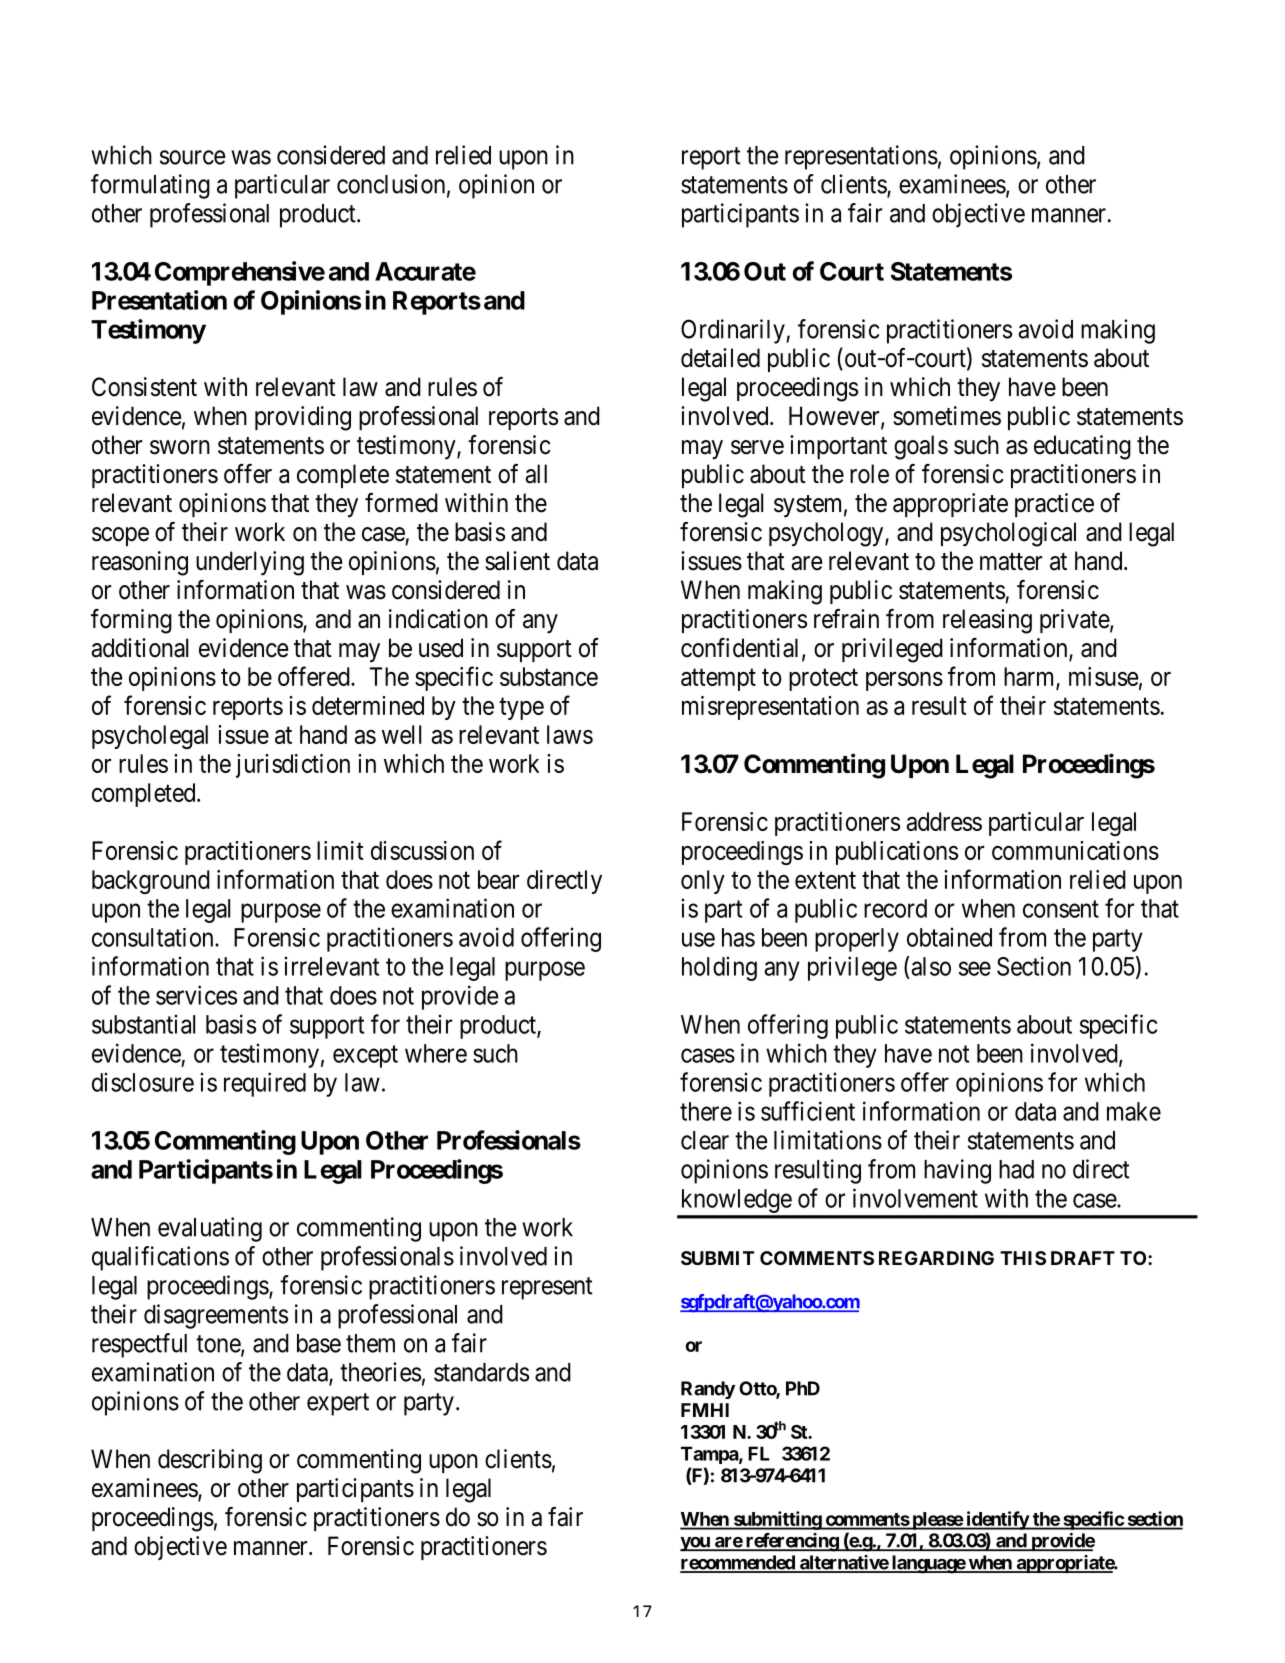  What do you see at coordinates (193, 157) in the screenshot?
I see `source` at bounding box center [193, 157].
